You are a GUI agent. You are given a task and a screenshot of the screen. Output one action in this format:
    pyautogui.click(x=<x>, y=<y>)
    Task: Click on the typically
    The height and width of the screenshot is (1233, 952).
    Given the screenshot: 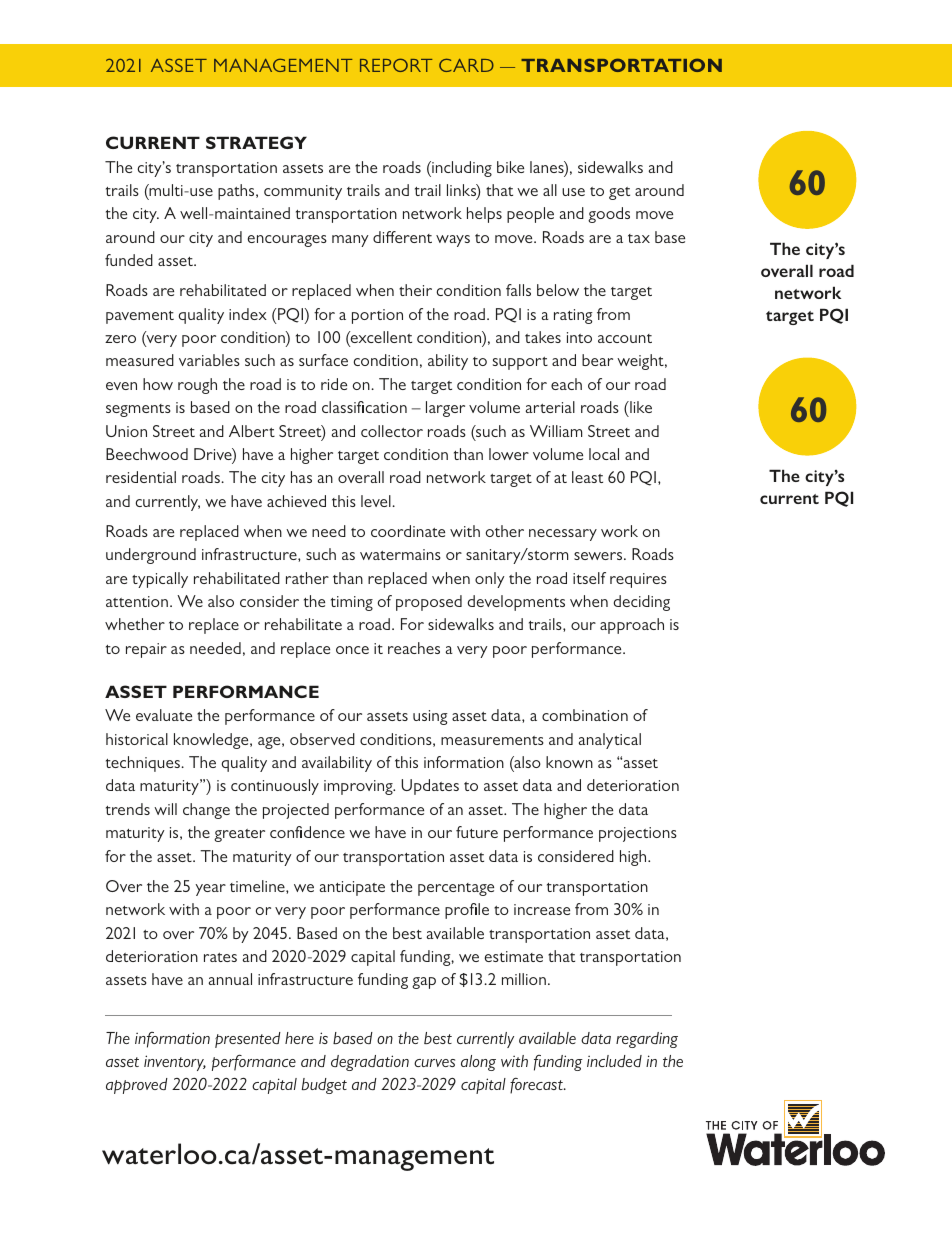 What is the action you would take?
    pyautogui.click(x=160, y=580)
